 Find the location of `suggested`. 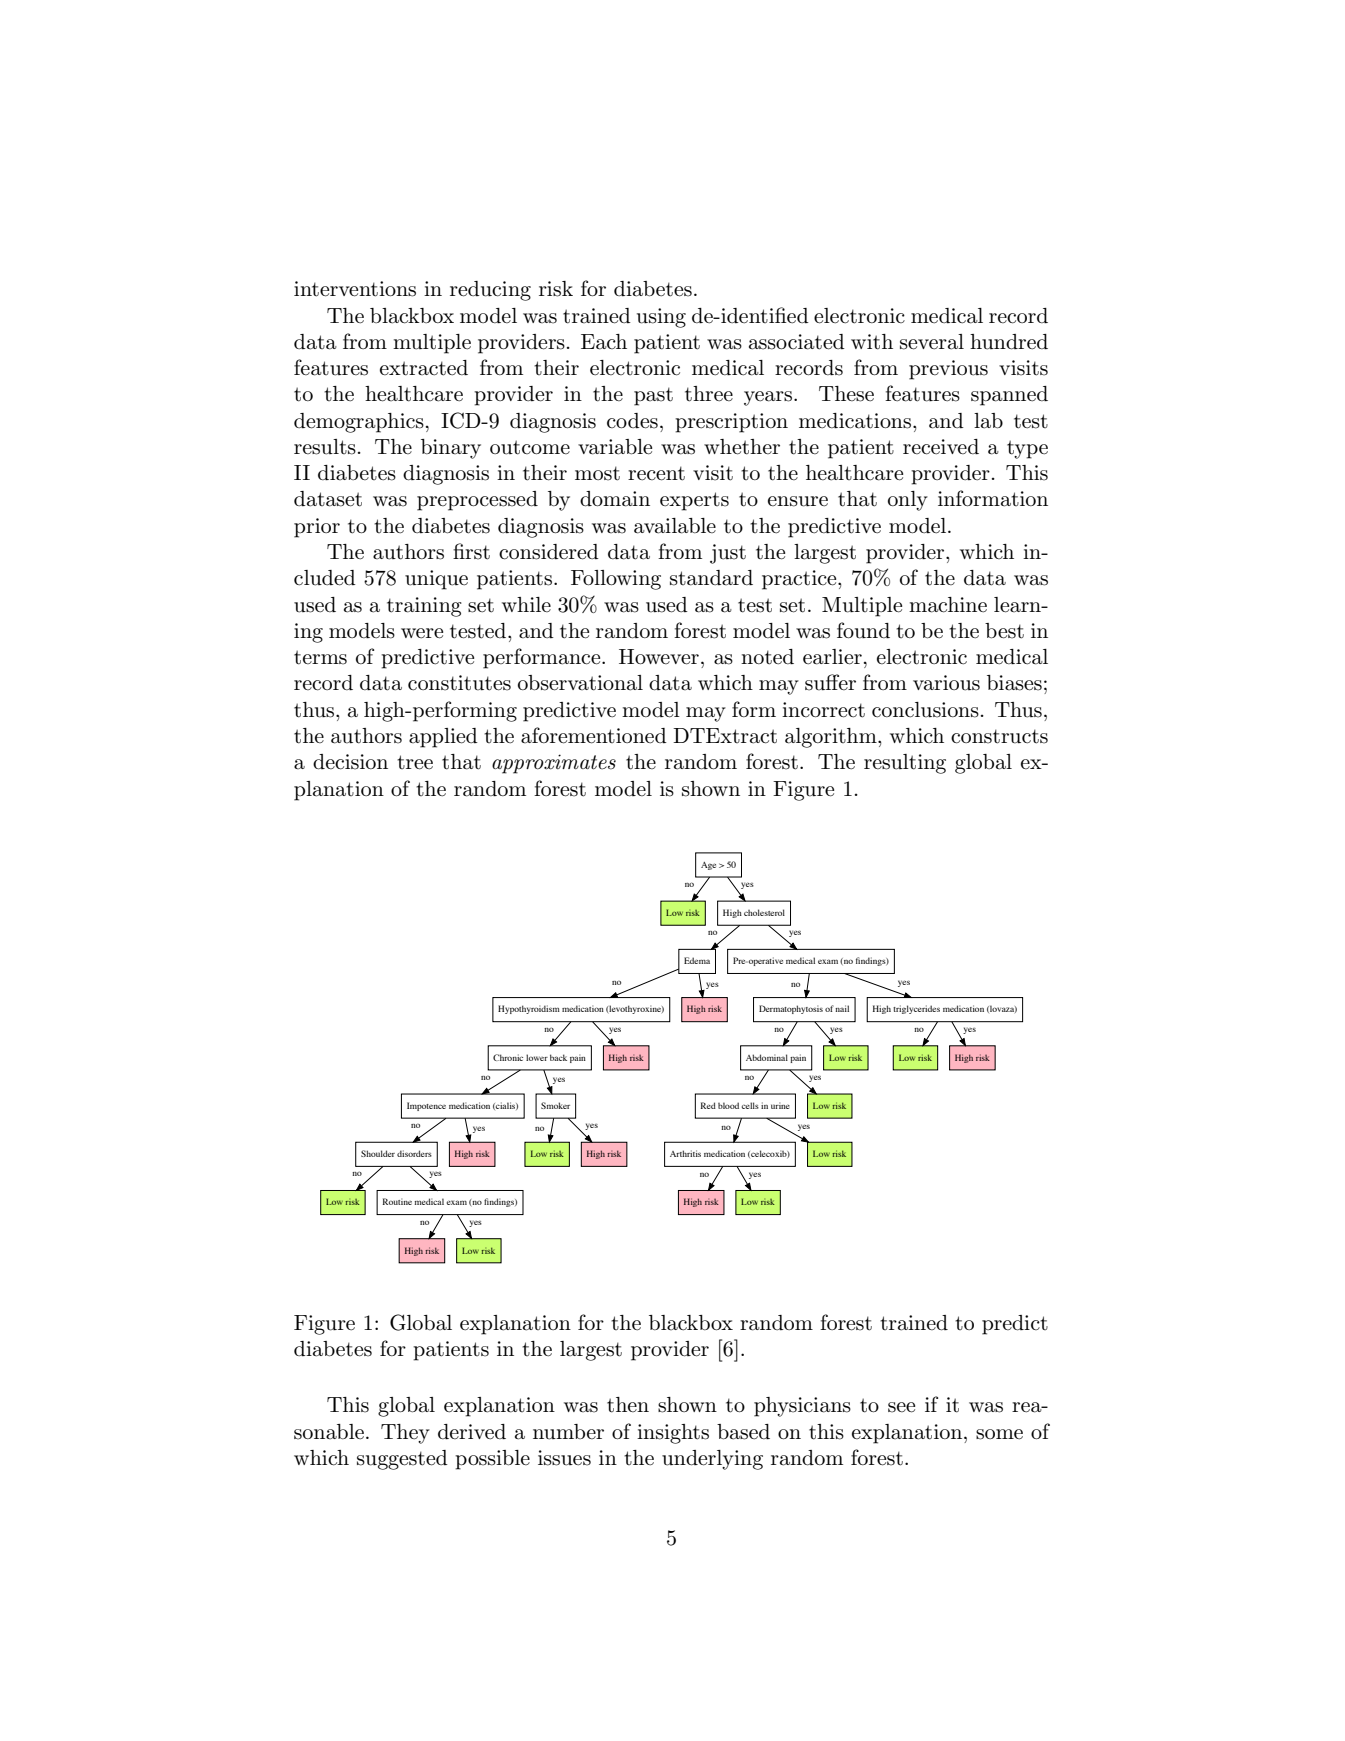

suggested is located at coordinates (402, 1460).
